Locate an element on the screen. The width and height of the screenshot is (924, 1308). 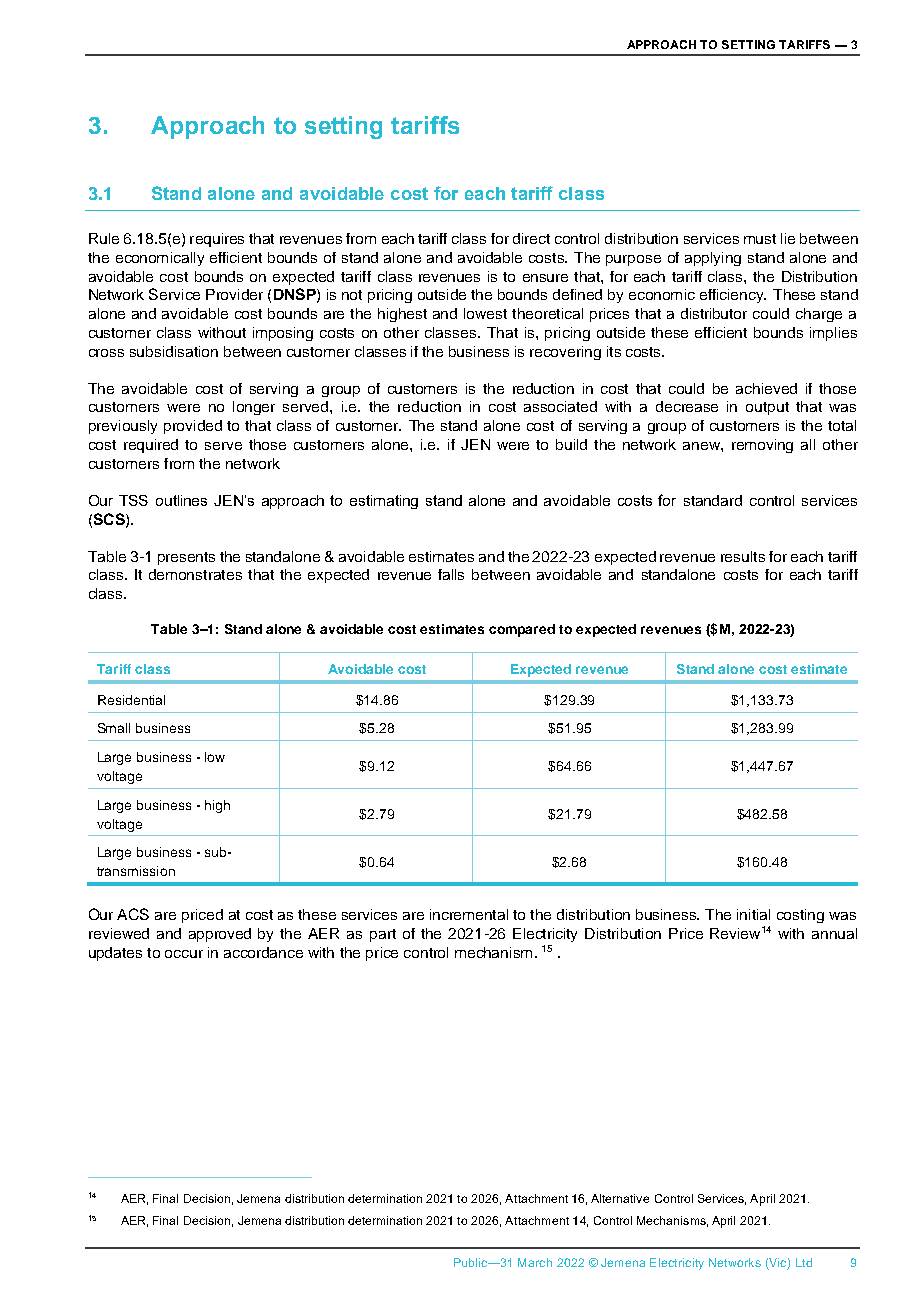
Small is located at coordinates (114, 728).
